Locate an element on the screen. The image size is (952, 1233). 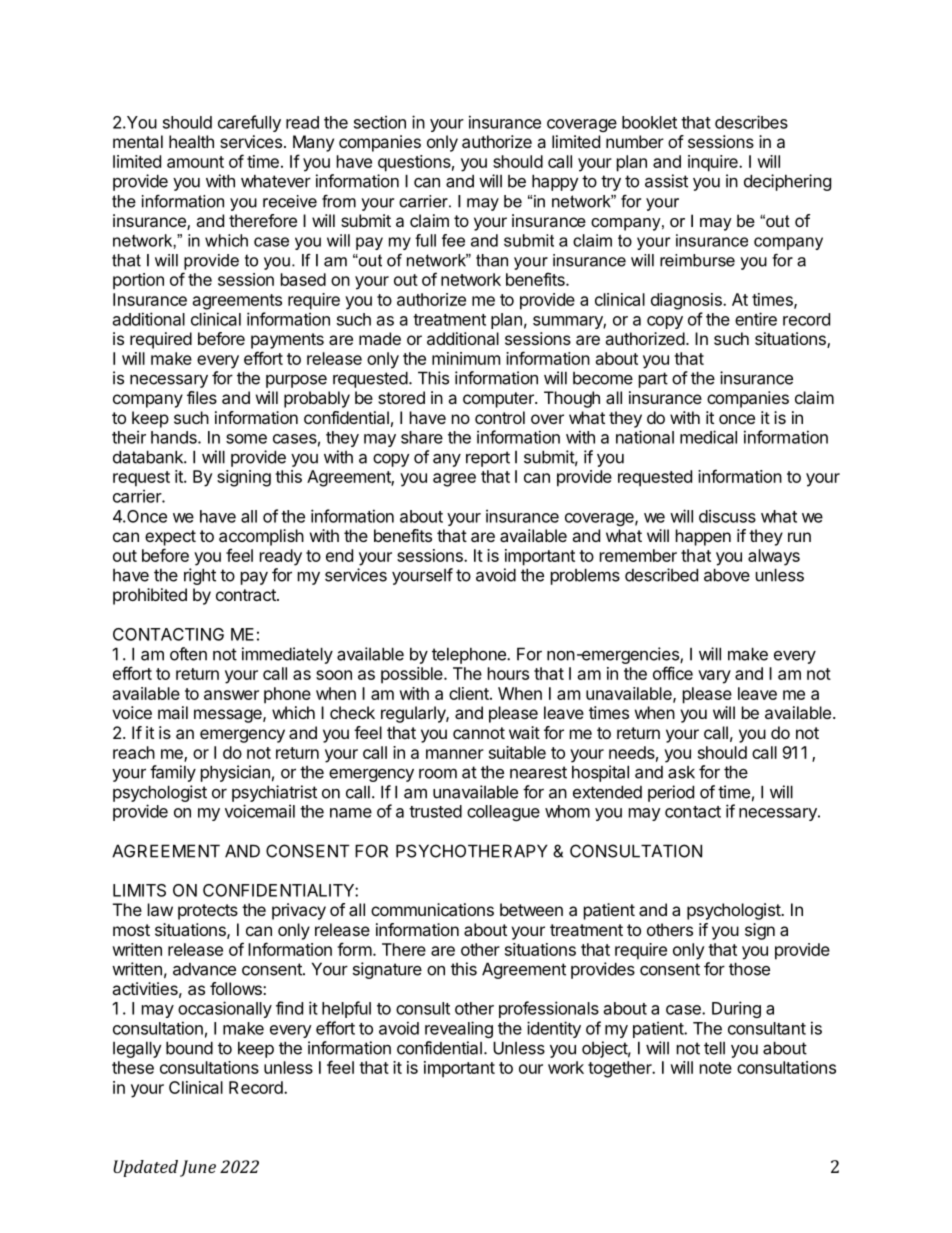
files is located at coordinates (202, 397).
